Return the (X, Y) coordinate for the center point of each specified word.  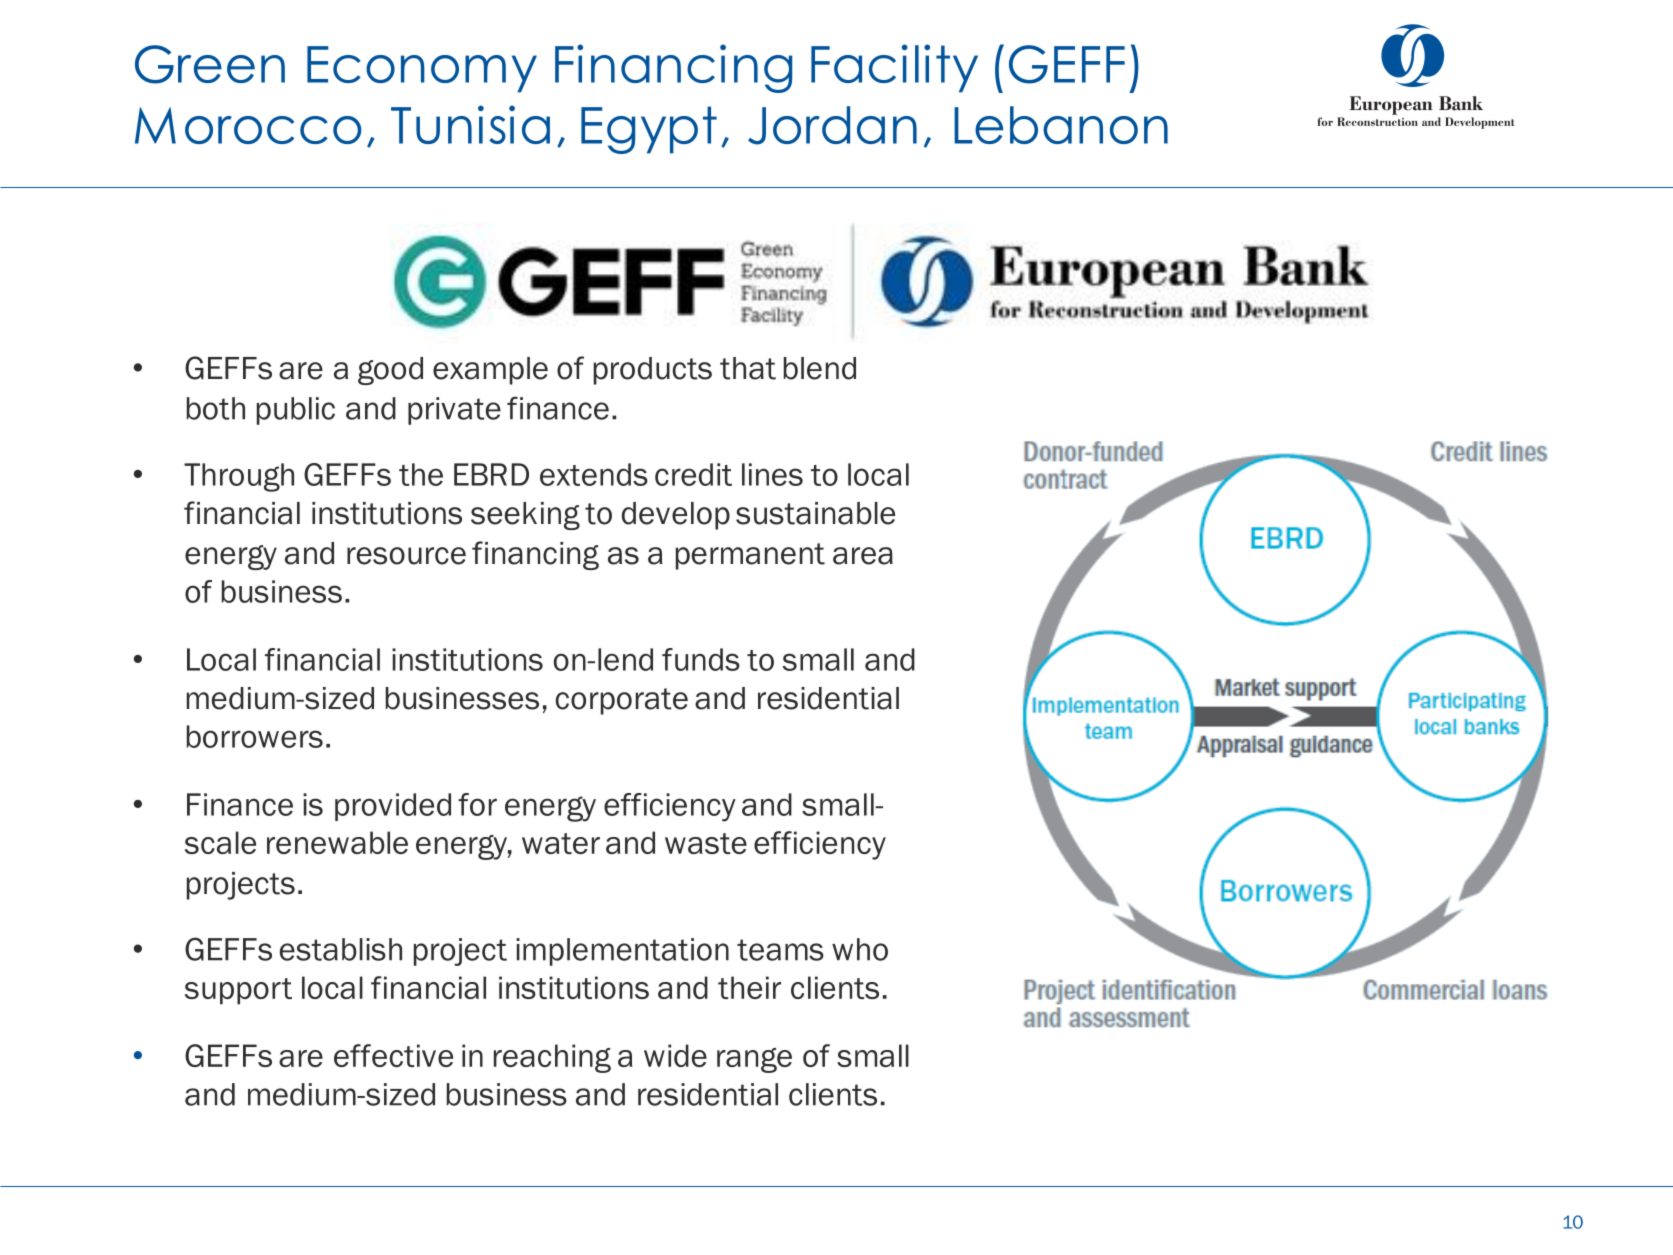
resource (406, 556)
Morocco (248, 125)
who (860, 949)
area (863, 556)
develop (676, 516)
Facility (894, 68)
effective (393, 1055)
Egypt (649, 130)
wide (675, 1055)
